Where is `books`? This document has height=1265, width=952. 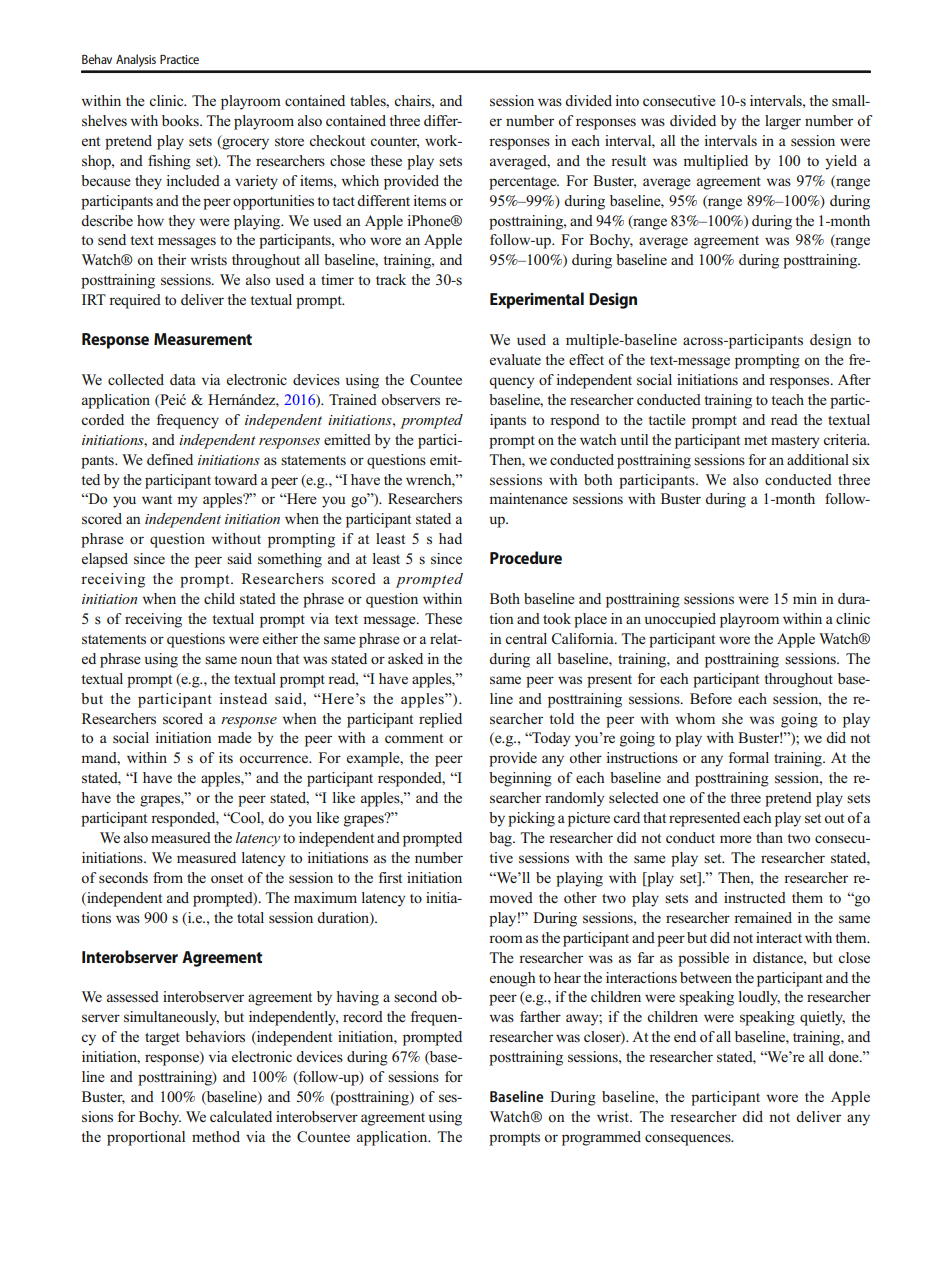 books is located at coordinates (181, 121).
